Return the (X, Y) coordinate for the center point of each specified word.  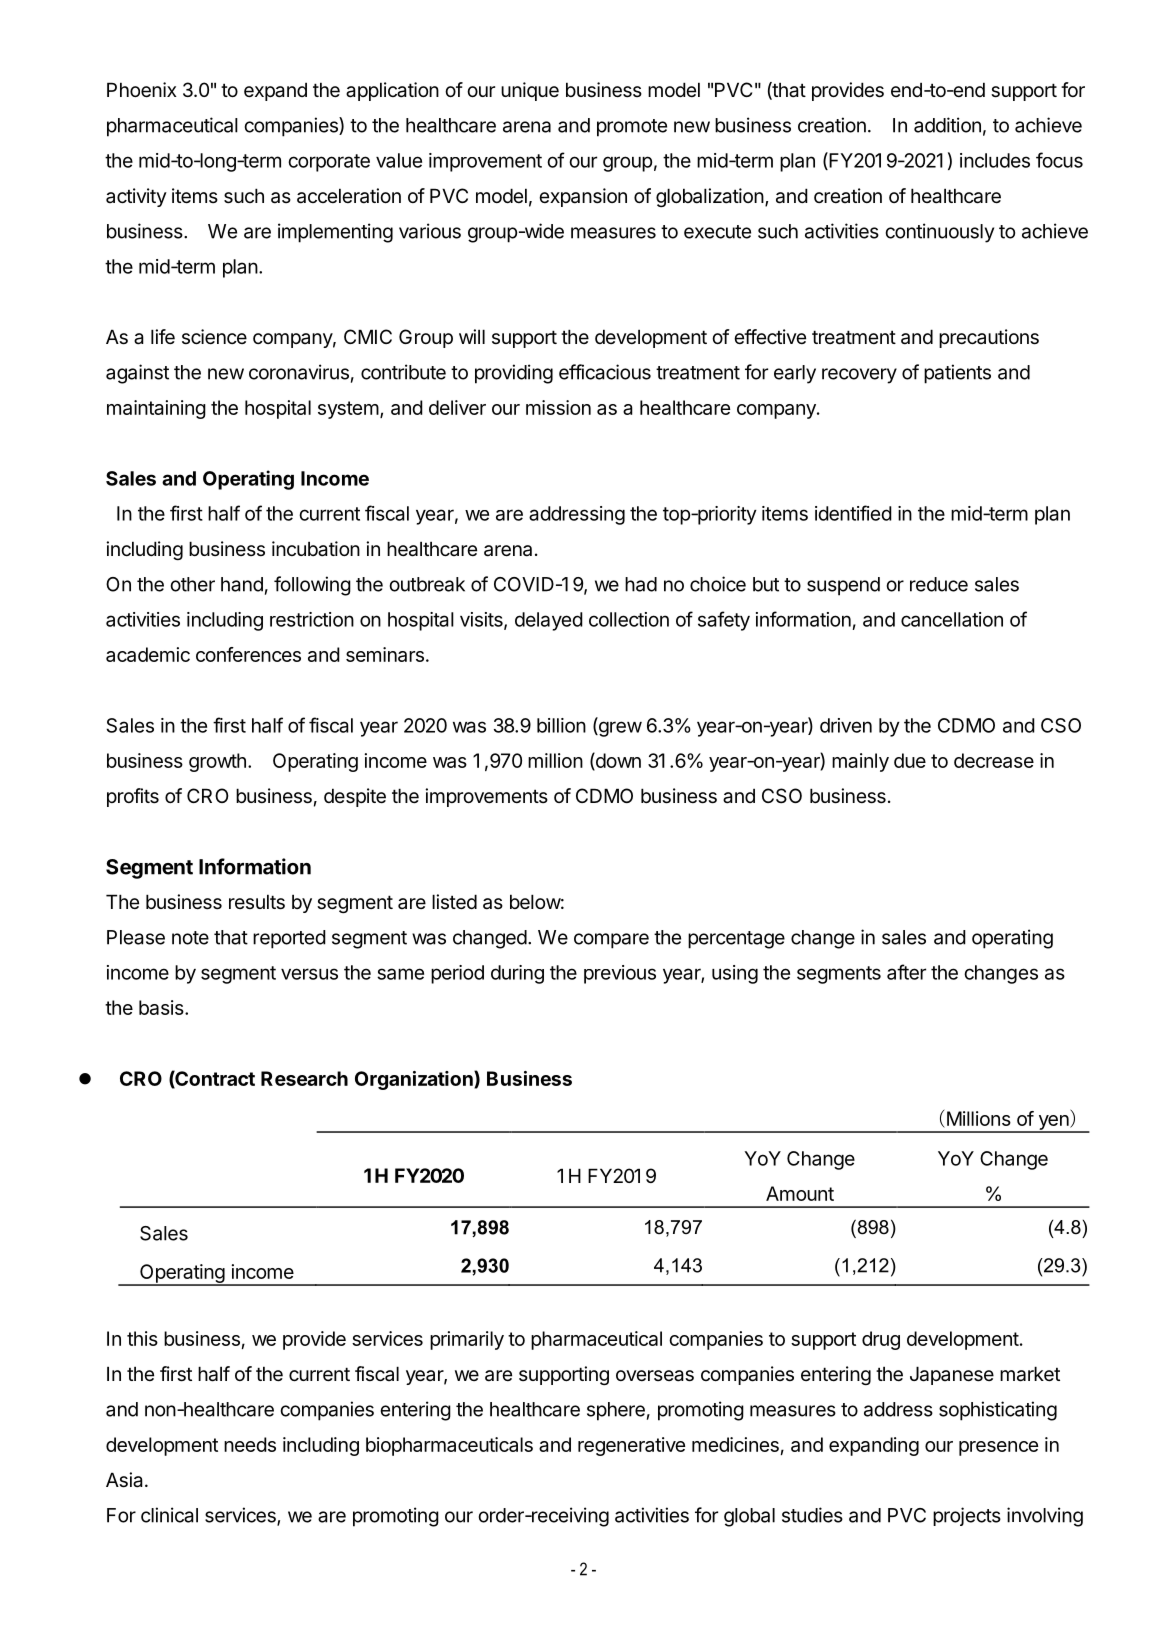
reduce (939, 584)
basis (162, 1007)
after (906, 972)
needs (250, 1444)
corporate (329, 163)
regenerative (631, 1446)
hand (242, 584)
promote (632, 128)
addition (947, 125)
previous (620, 974)
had (641, 584)
